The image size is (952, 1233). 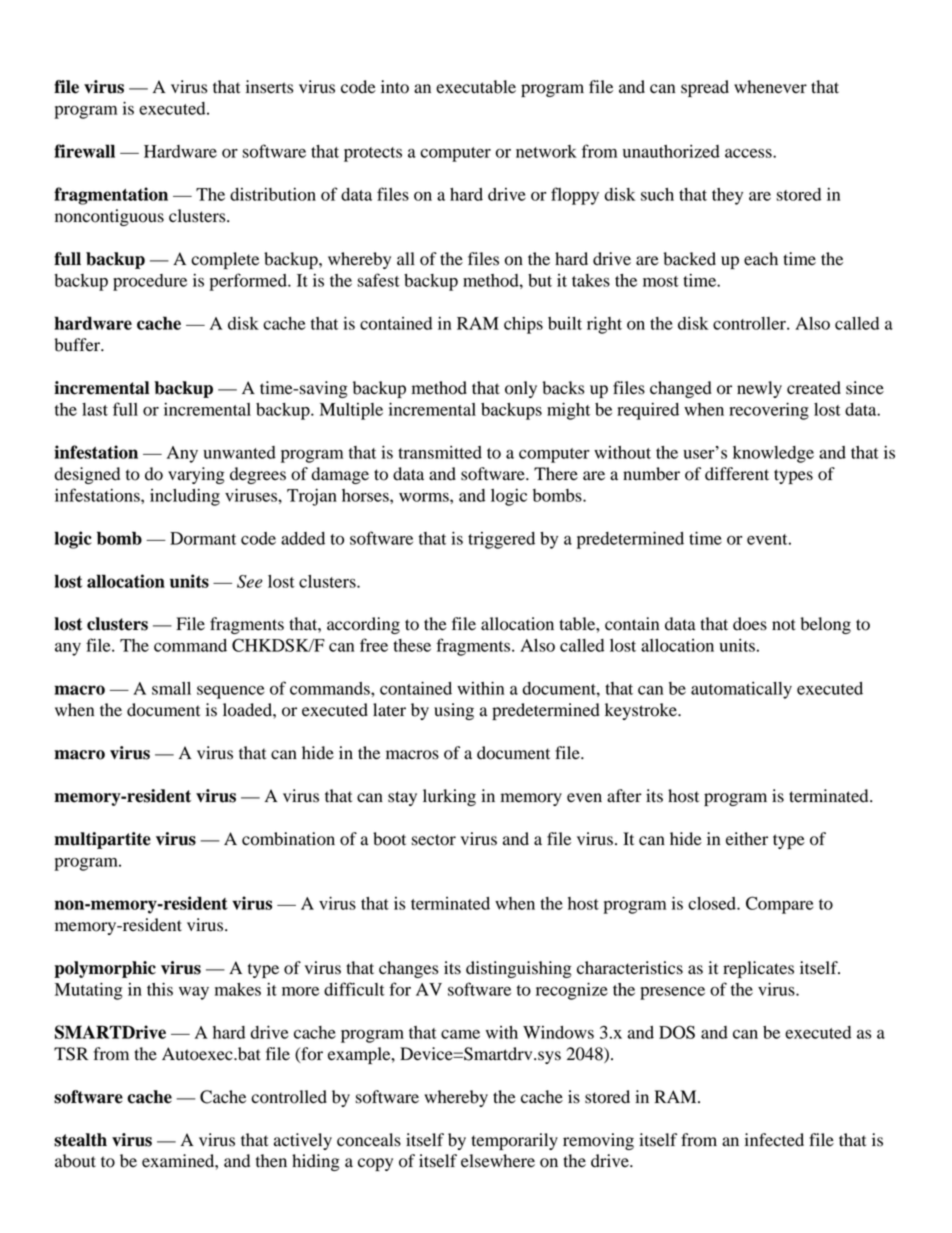 What do you see at coordinates (759, 389) in the screenshot?
I see `newly` at bounding box center [759, 389].
